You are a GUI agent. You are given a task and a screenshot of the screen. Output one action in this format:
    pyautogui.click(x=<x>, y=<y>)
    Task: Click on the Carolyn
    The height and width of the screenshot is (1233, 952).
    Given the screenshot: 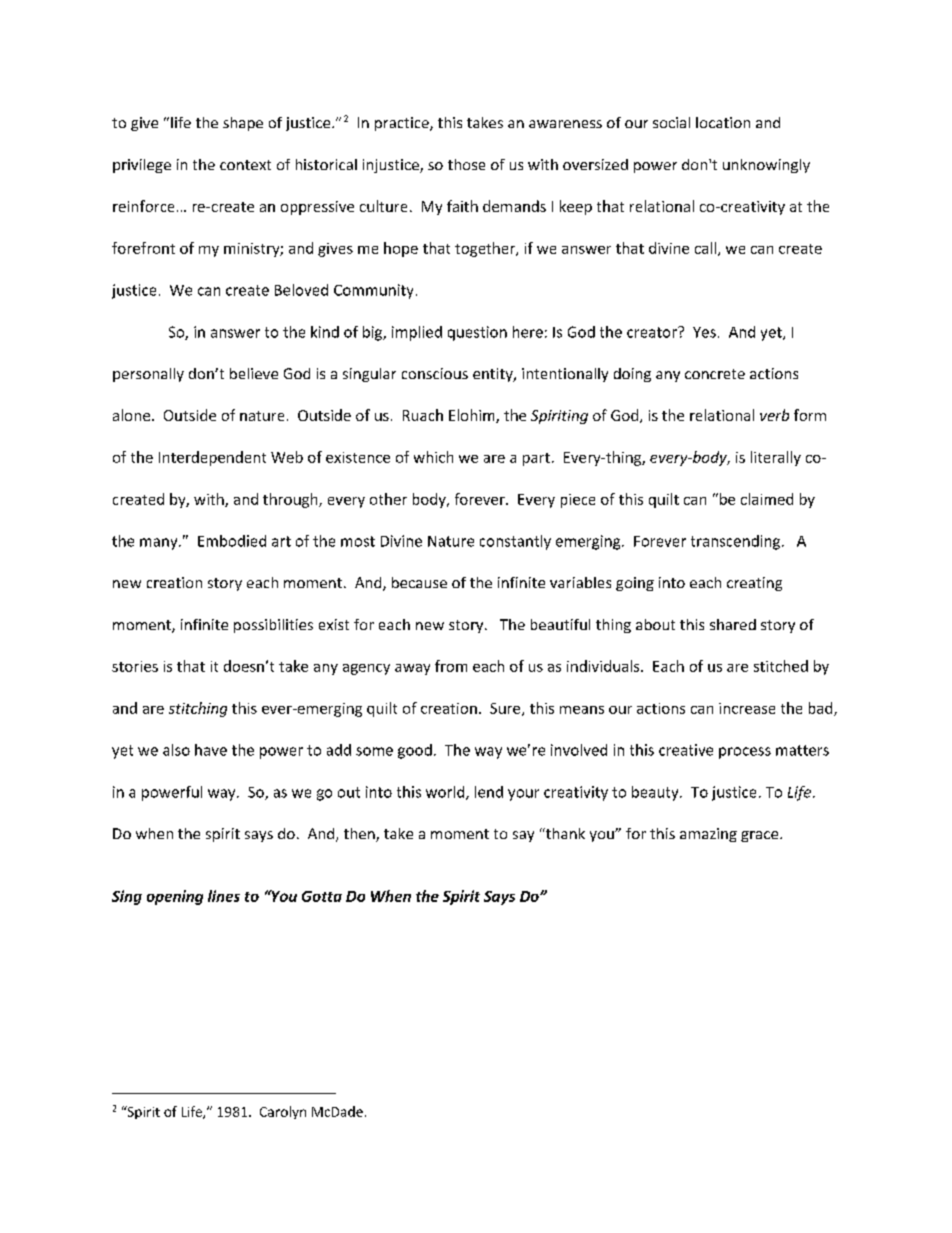 What is the action you would take?
    pyautogui.click(x=283, y=1112)
